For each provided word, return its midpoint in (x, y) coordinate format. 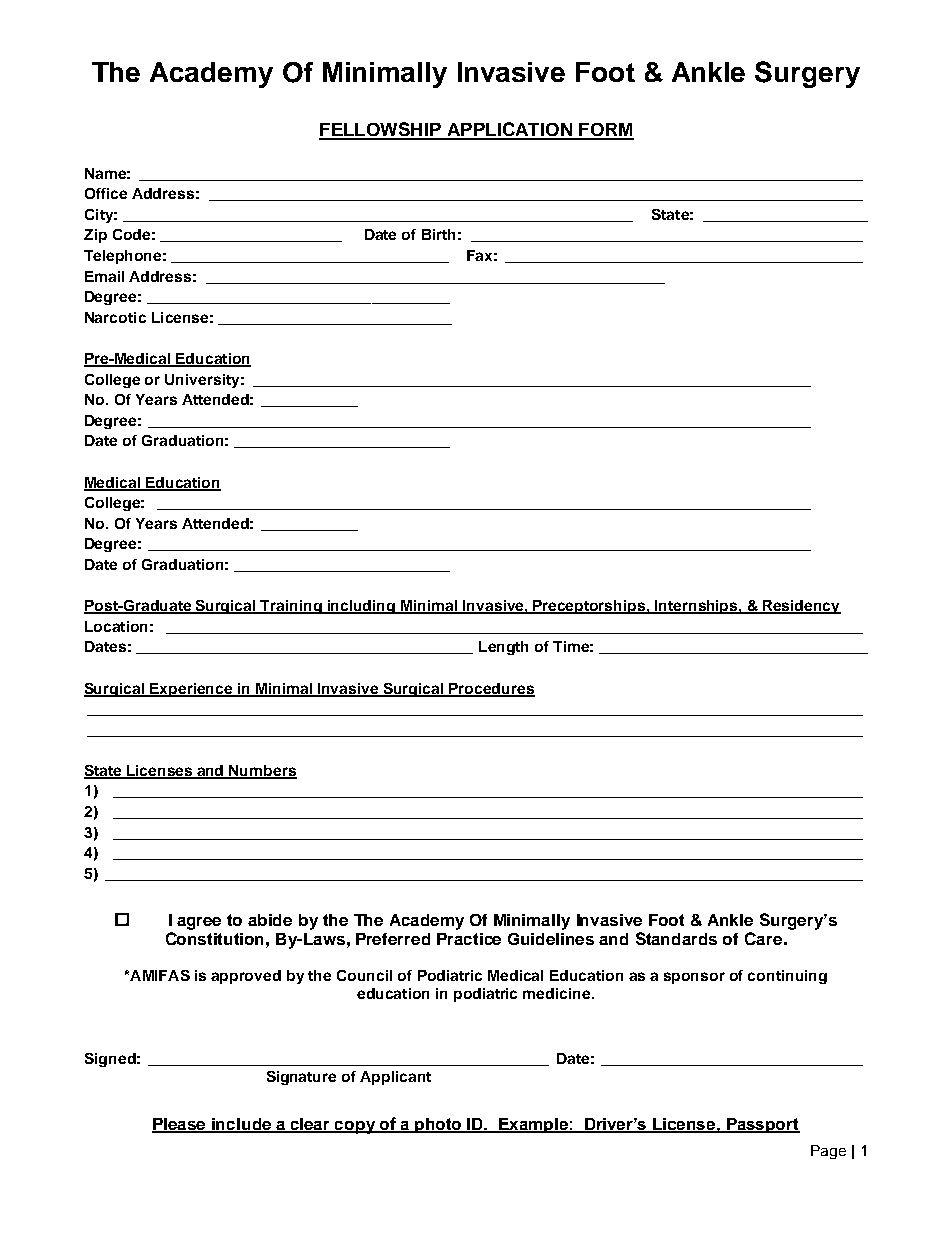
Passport (762, 1125)
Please (180, 1125)
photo (439, 1125)
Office (106, 193)
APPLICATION (509, 130)
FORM (605, 131)
